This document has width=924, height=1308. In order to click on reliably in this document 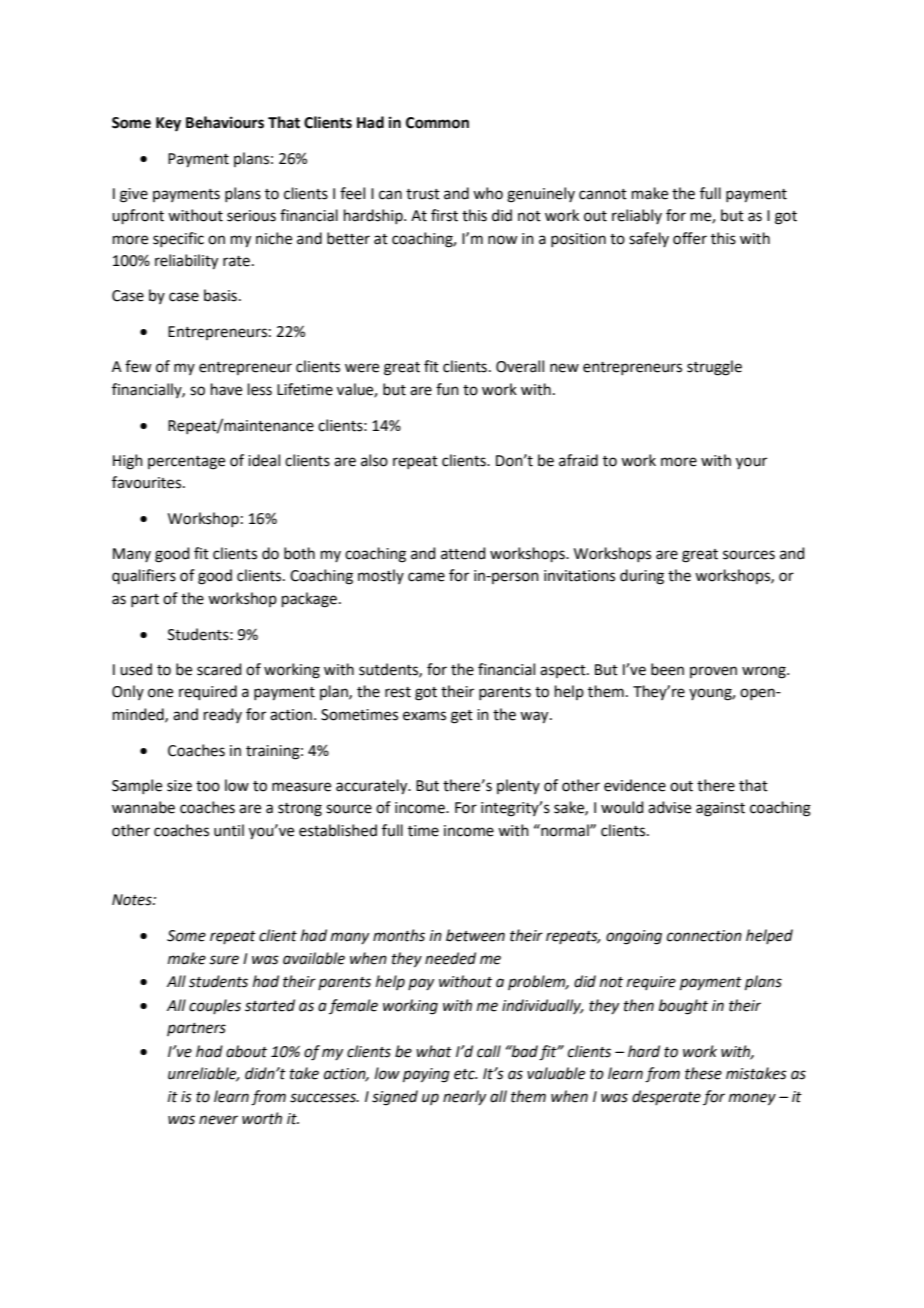, I will do `click(637, 216)`.
